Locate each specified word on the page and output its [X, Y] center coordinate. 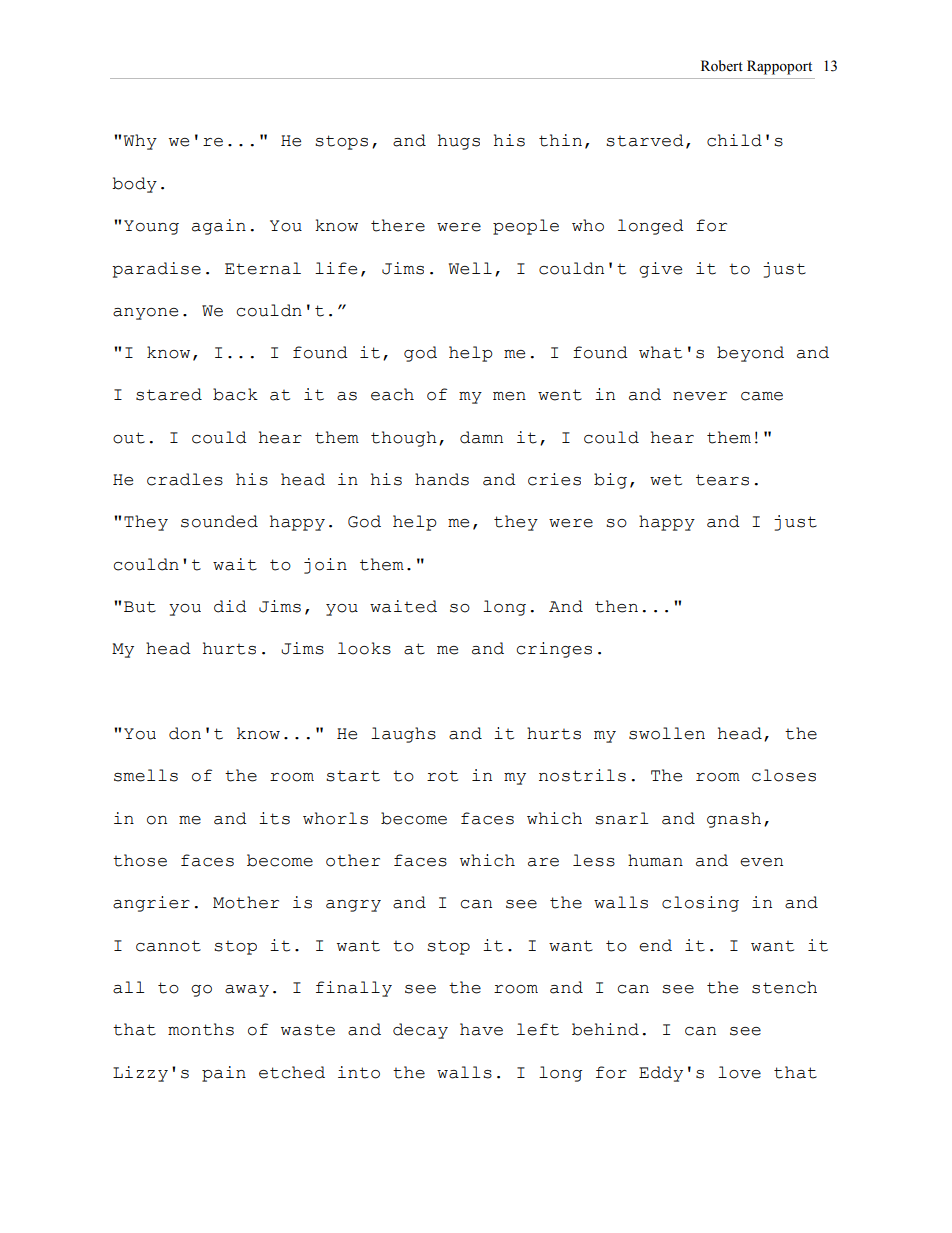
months [201, 1029]
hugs [459, 142]
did [230, 606]
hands [442, 479]
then [616, 606]
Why [140, 142]
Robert [722, 66]
